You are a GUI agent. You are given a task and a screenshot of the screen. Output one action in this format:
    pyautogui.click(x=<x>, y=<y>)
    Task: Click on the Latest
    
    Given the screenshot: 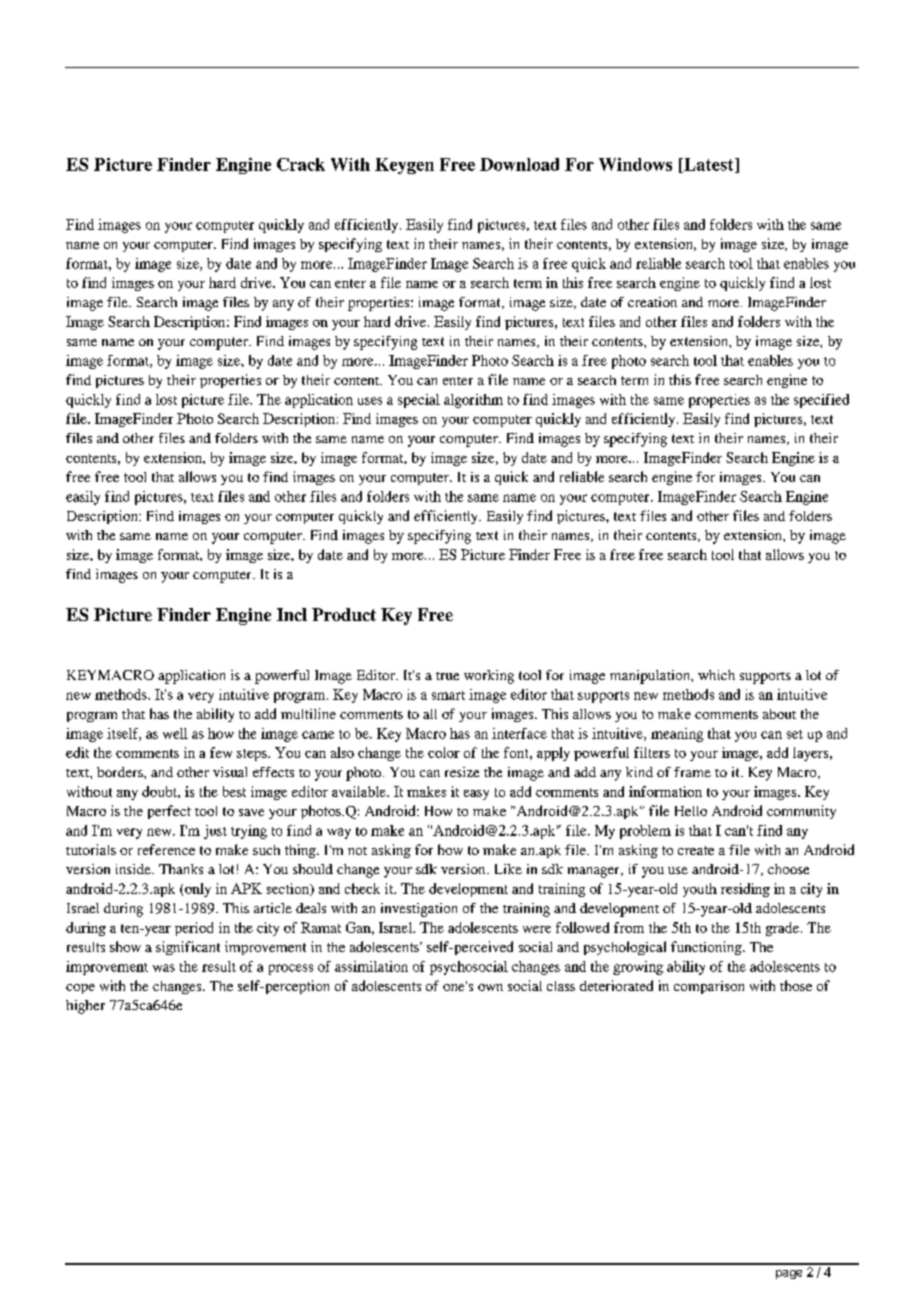 What is the action you would take?
    pyautogui.click(x=709, y=165)
